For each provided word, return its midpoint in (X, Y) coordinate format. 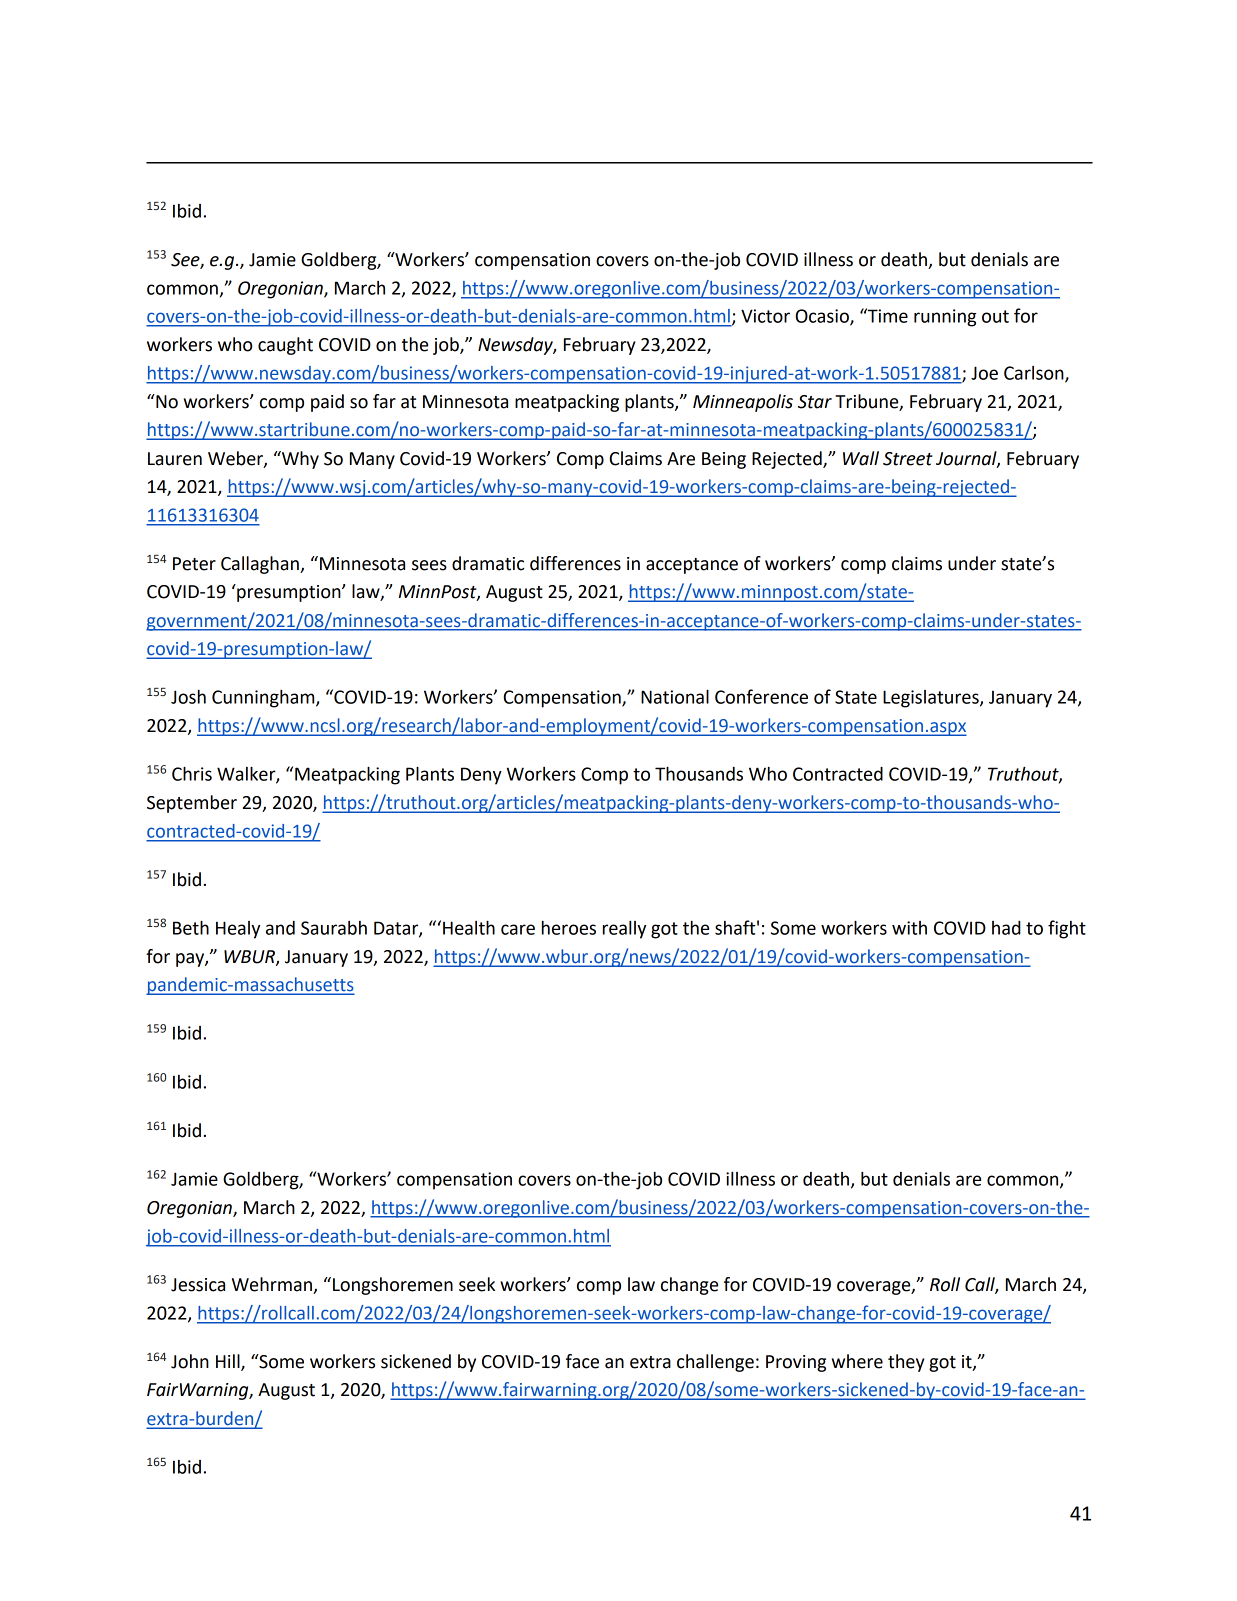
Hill (229, 1362)
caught (285, 346)
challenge (715, 1363)
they (906, 1363)
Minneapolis (743, 403)
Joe (984, 373)
